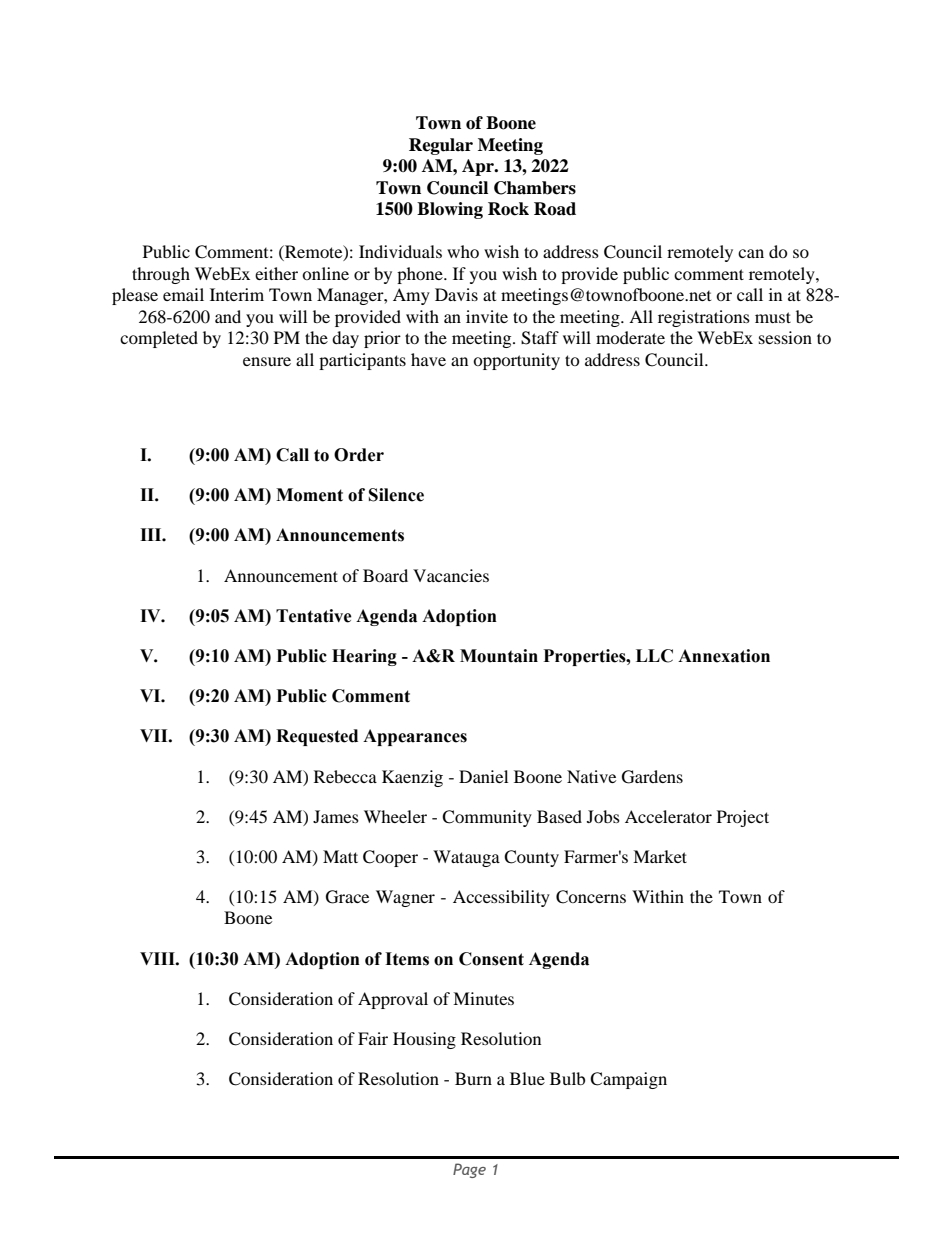  What do you see at coordinates (161, 275) in the screenshot?
I see `through` at bounding box center [161, 275].
